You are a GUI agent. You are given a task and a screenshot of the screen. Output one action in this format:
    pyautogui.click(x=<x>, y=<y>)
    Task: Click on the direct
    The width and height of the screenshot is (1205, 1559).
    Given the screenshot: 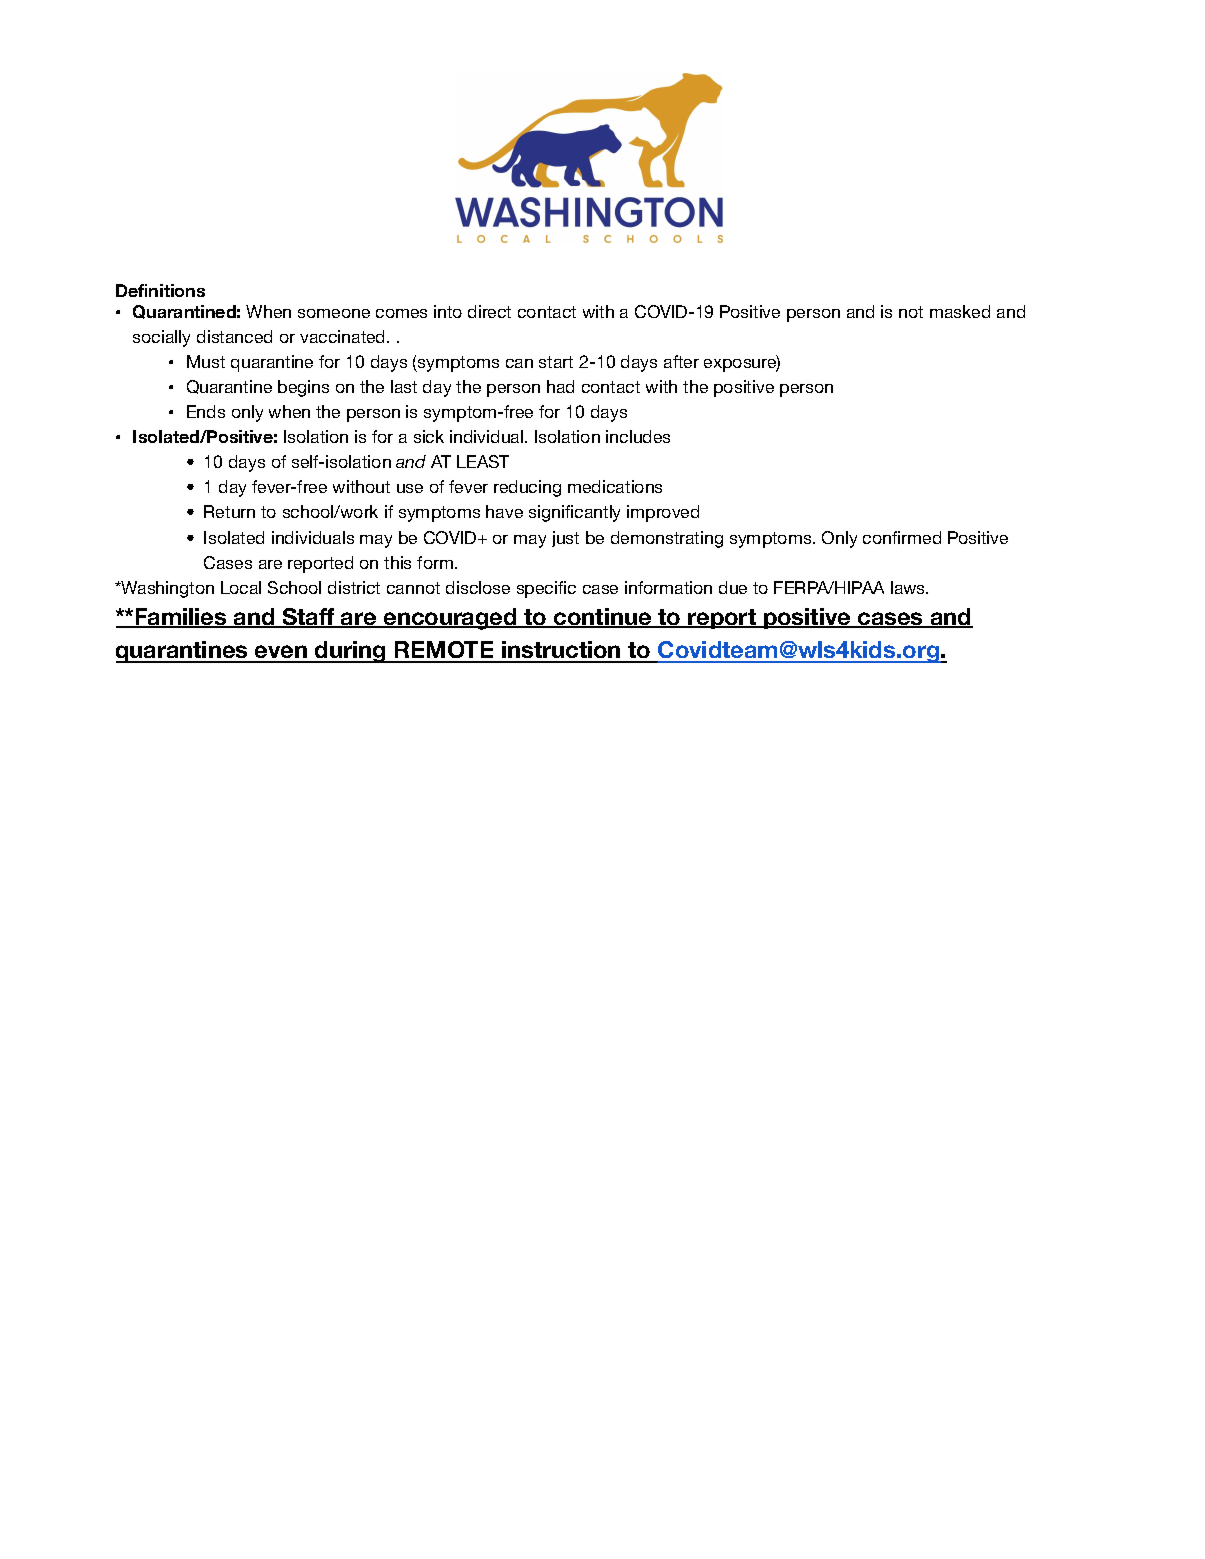 What is the action you would take?
    pyautogui.click(x=489, y=311)
